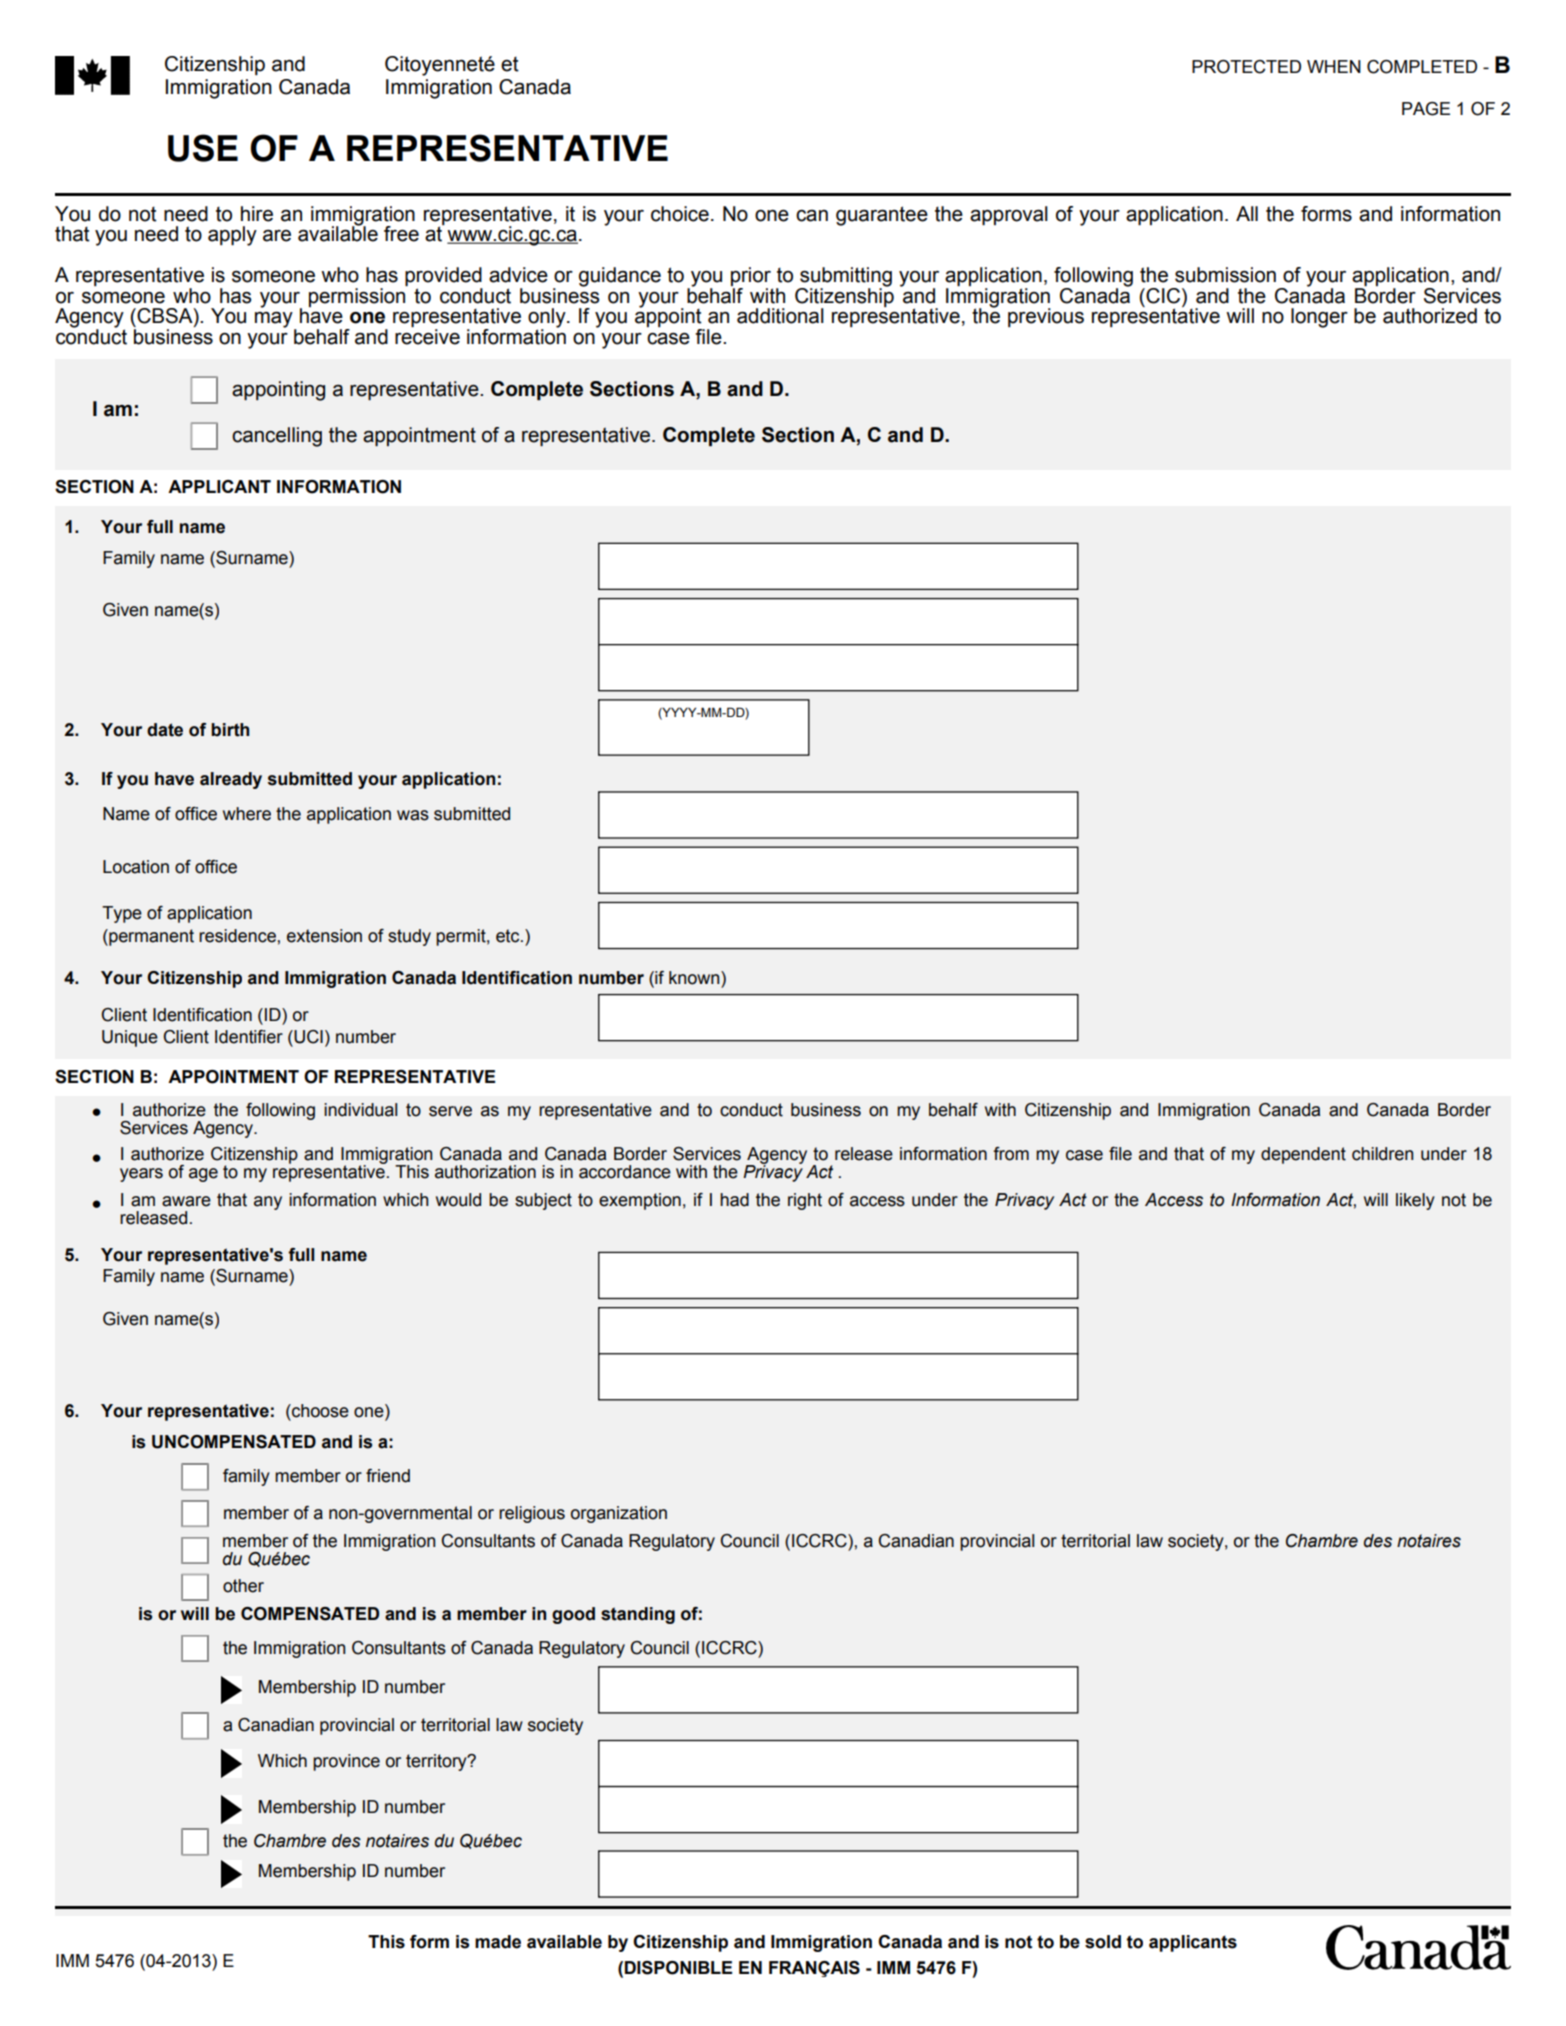  What do you see at coordinates (346, 1762) in the page?
I see `province` at bounding box center [346, 1762].
